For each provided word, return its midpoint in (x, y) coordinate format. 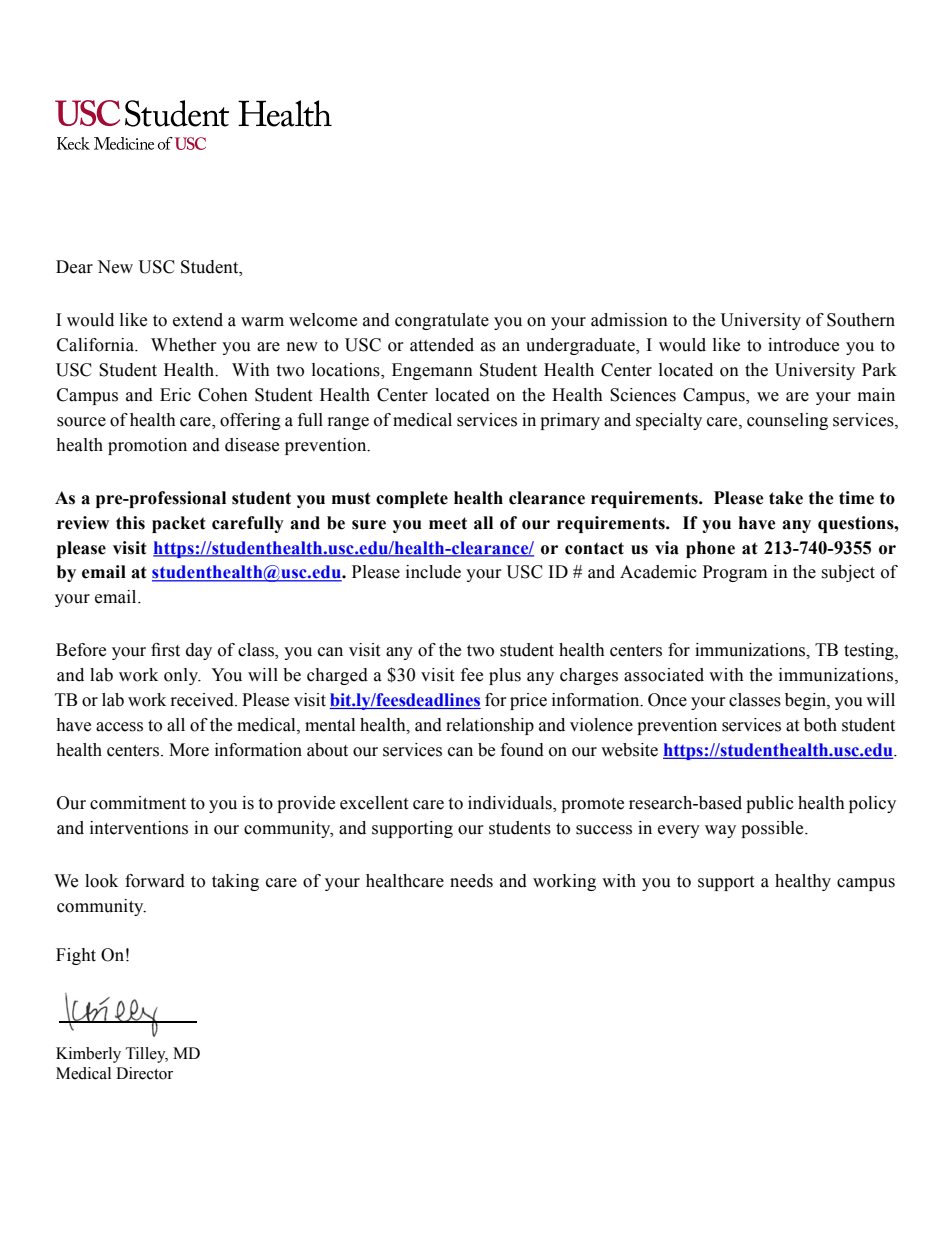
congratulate (442, 321)
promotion (147, 446)
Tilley (147, 1055)
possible (773, 829)
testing (870, 651)
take (786, 498)
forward (155, 881)
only (182, 676)
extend (198, 320)
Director (144, 1073)
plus (505, 676)
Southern (861, 320)
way (720, 831)
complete (412, 499)
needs (471, 881)
